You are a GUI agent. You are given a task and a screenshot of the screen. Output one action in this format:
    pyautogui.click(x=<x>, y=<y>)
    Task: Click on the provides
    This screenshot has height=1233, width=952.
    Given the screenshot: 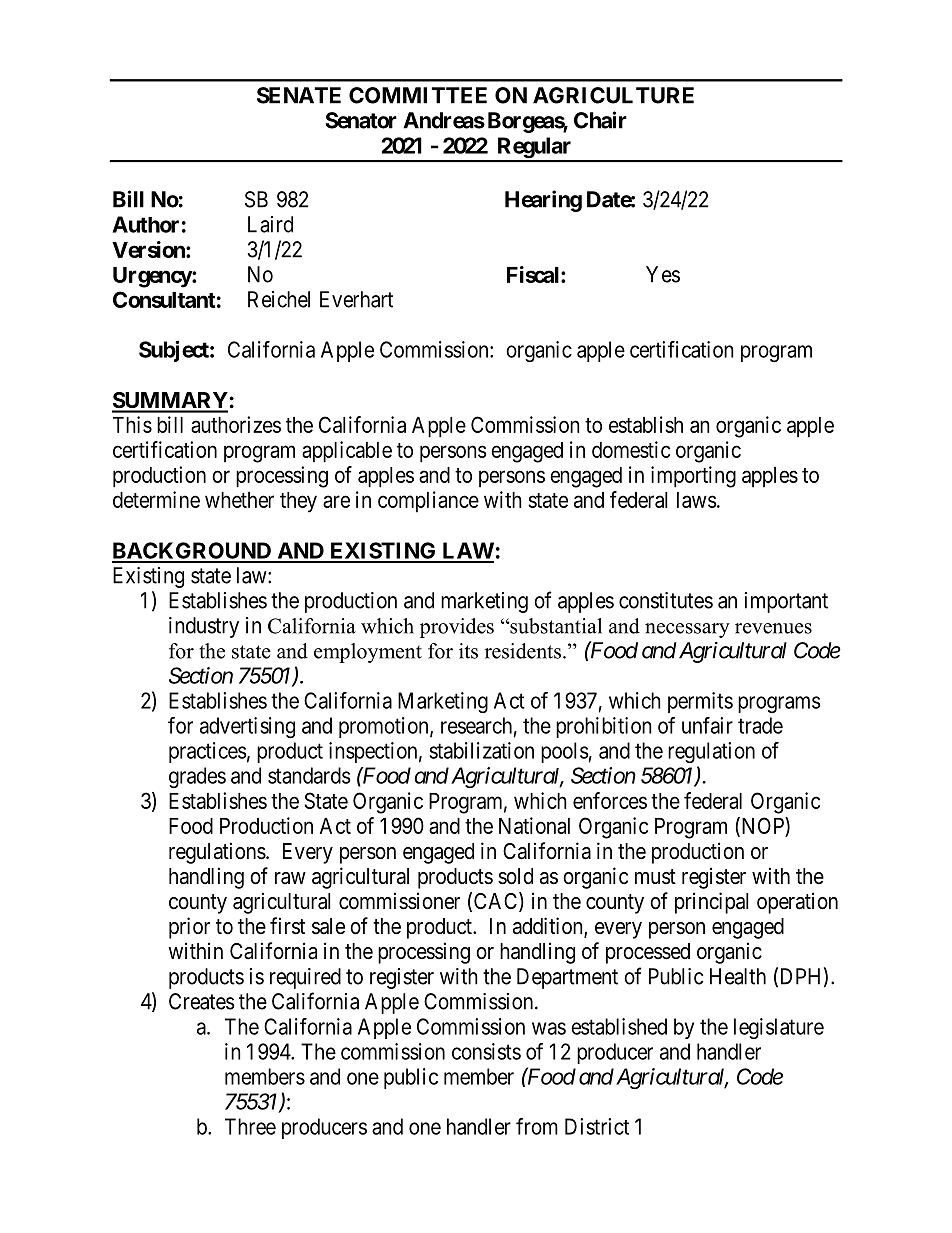 What is the action you would take?
    pyautogui.click(x=457, y=628)
